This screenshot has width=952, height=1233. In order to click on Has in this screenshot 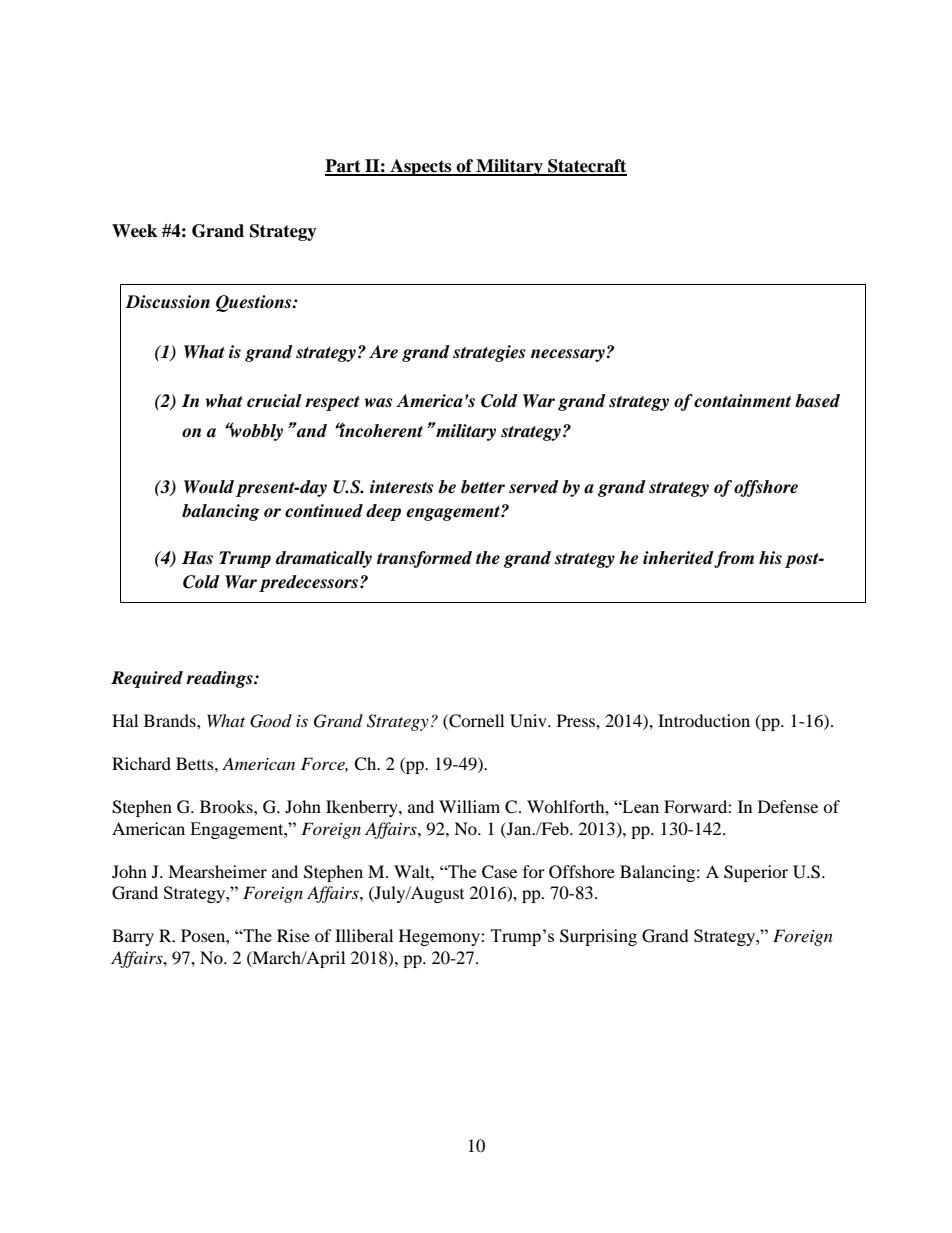, I will do `click(197, 557)`.
